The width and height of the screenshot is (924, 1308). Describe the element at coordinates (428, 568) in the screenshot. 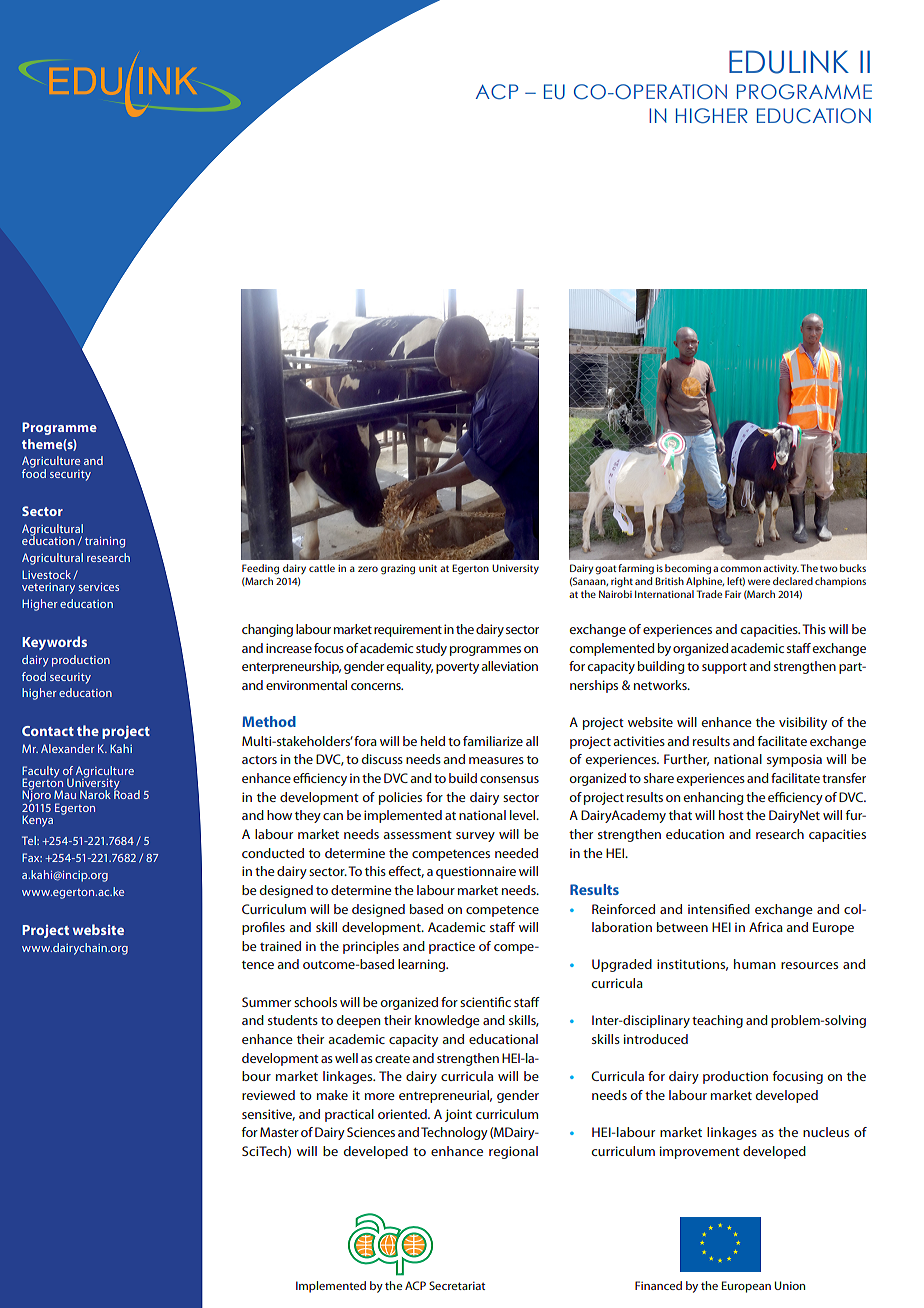

I see `unit` at that location.
